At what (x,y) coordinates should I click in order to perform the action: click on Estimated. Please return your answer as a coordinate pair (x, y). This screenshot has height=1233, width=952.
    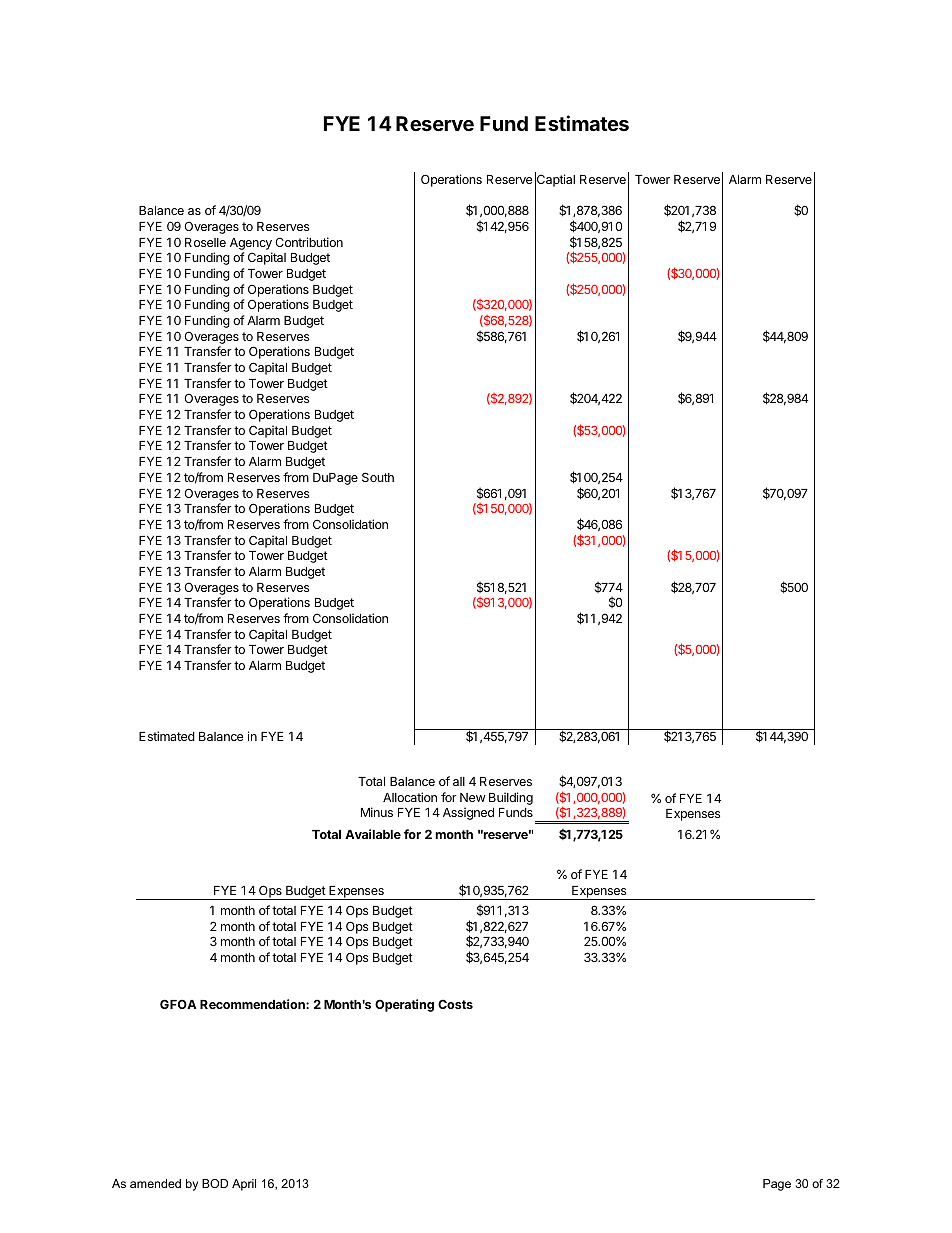
    Looking at the image, I should click on (167, 736).
